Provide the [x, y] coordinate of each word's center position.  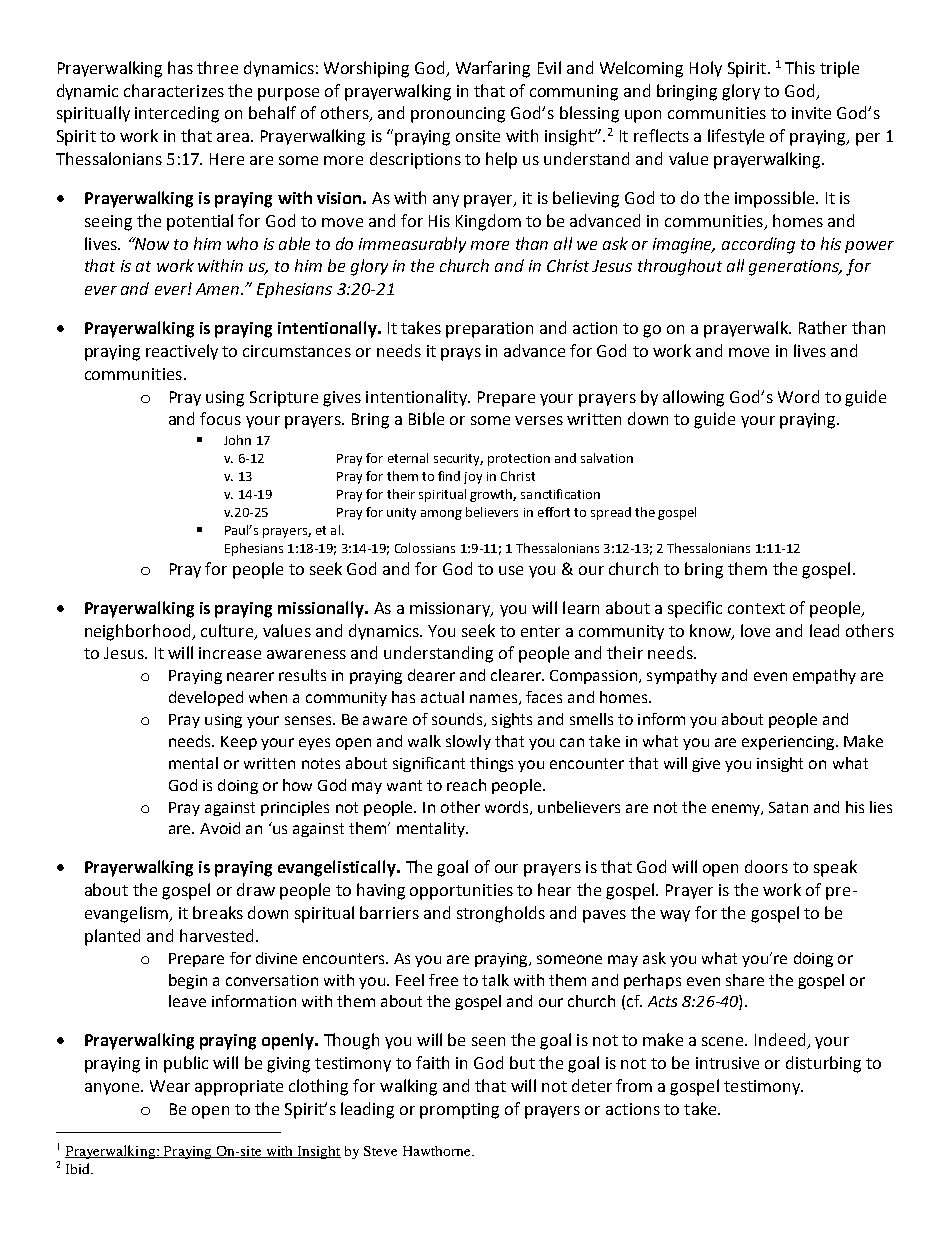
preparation [489, 330]
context [756, 608]
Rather [823, 327]
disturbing [823, 1064]
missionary [451, 609]
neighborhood [139, 632]
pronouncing [458, 115]
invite [811, 113]
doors [766, 866]
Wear [170, 1086]
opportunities [461, 892]
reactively [182, 352]
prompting [459, 1111]
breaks [218, 912]
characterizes [174, 90]
